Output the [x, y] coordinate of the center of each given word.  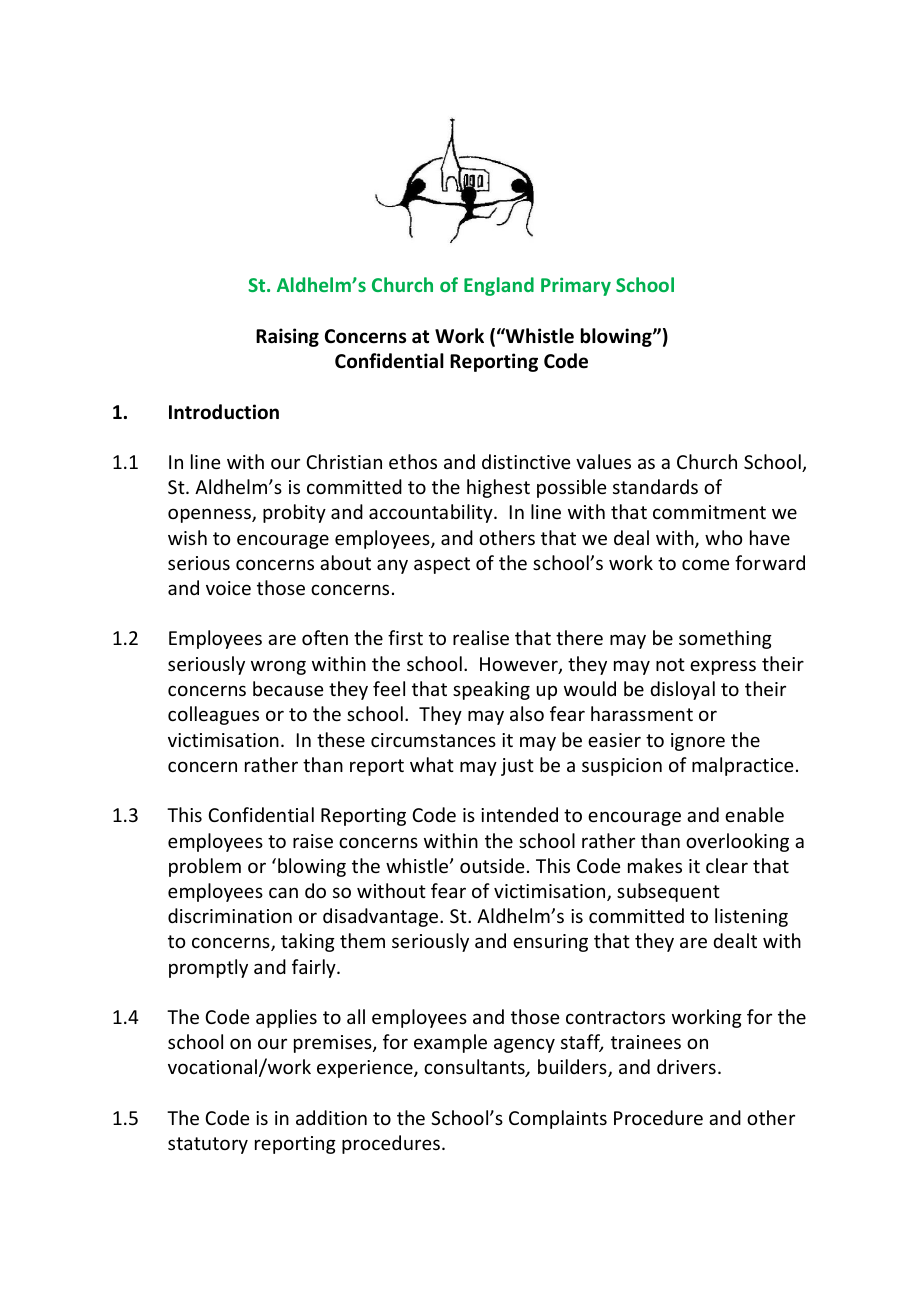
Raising [287, 337]
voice [228, 588]
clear [727, 865]
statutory [208, 1145]
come [705, 564]
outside [492, 865]
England [499, 286]
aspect [442, 565]
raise [313, 841]
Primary [576, 286]
